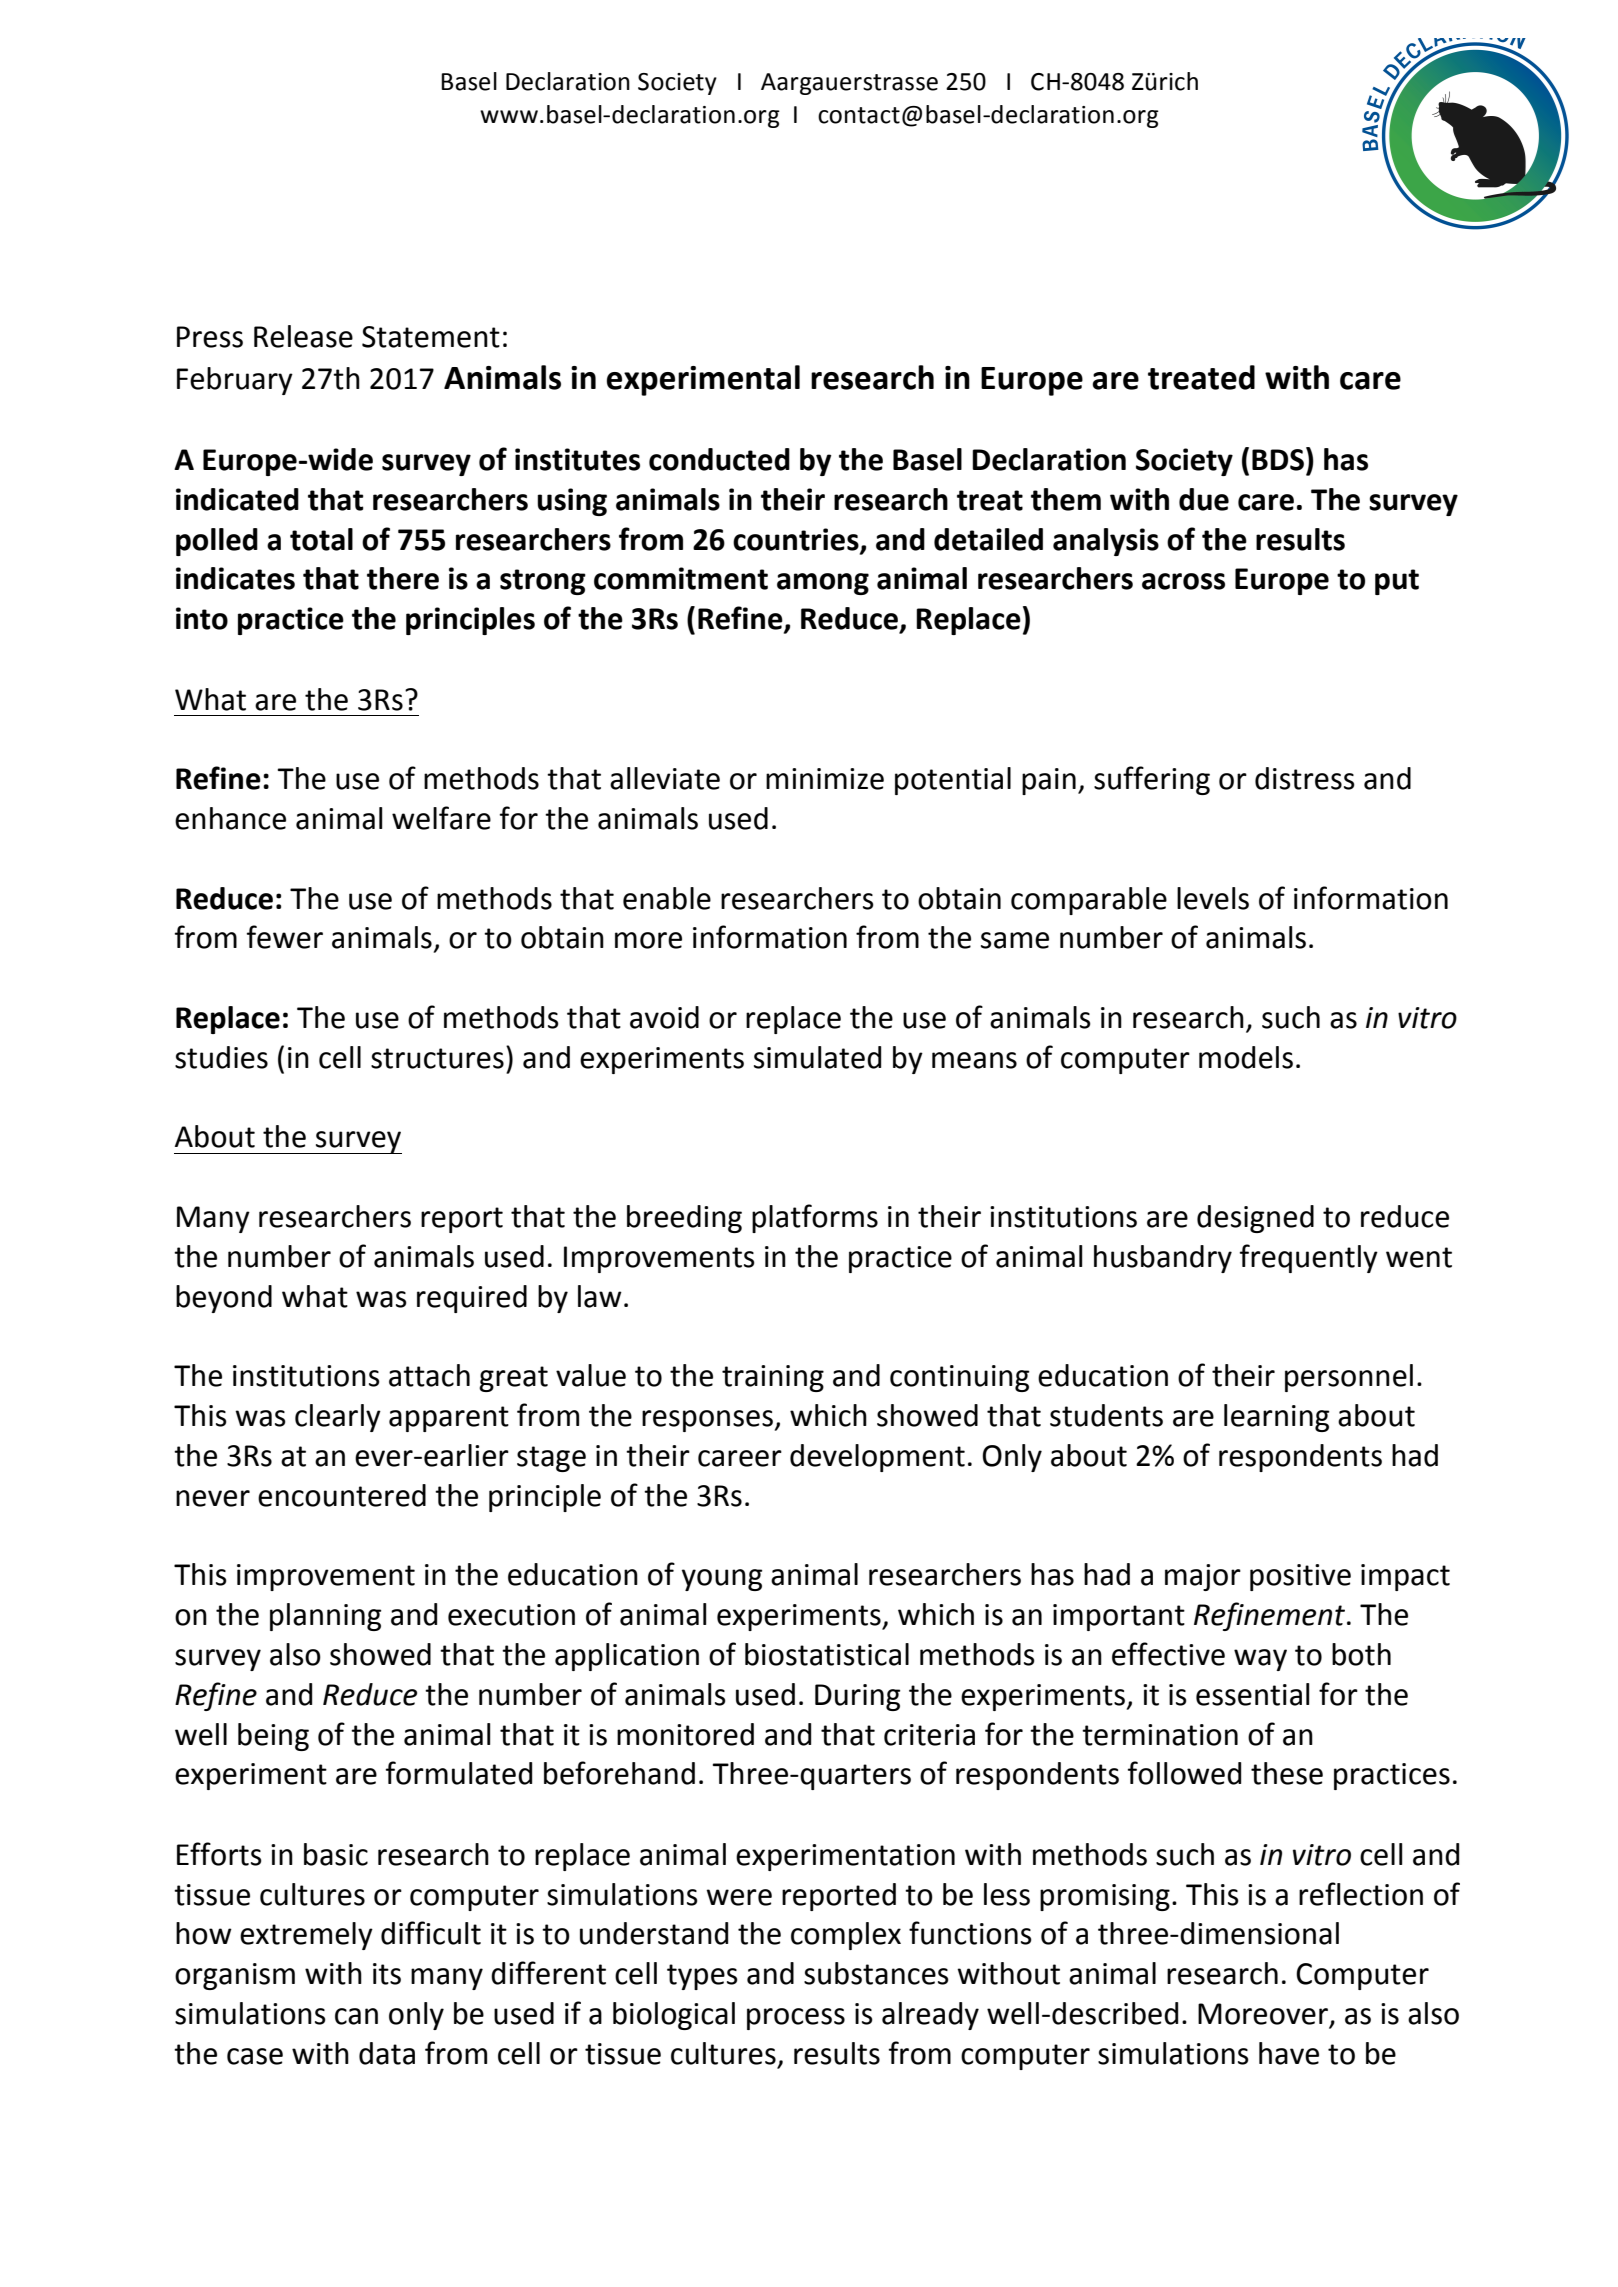 This document has width=1618, height=2287. Describe the element at coordinates (796, 2019) in the document. I see `process` at that location.
